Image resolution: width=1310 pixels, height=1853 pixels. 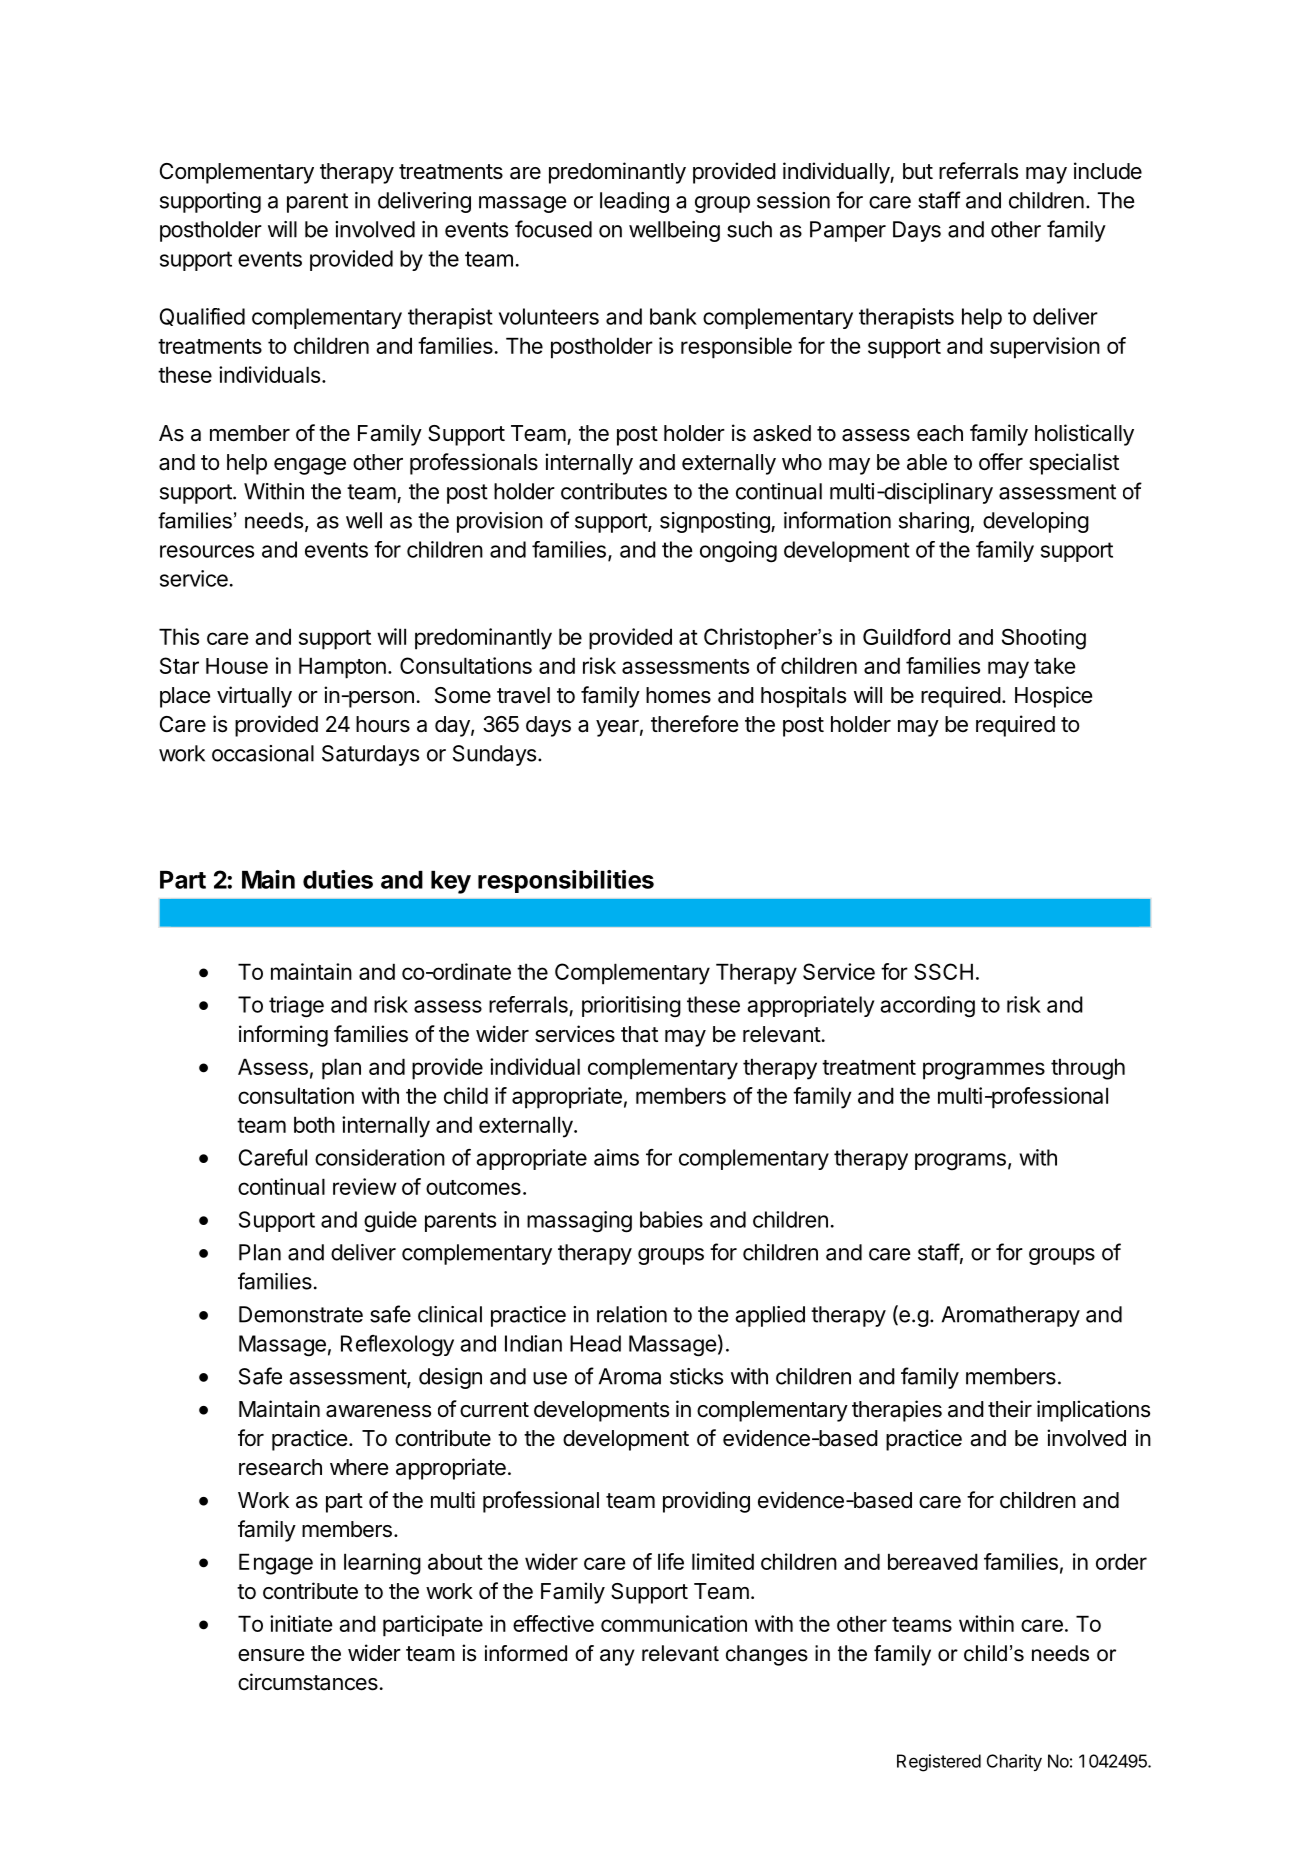 What do you see at coordinates (308, 1682) in the image?
I see `circumstances` at bounding box center [308, 1682].
